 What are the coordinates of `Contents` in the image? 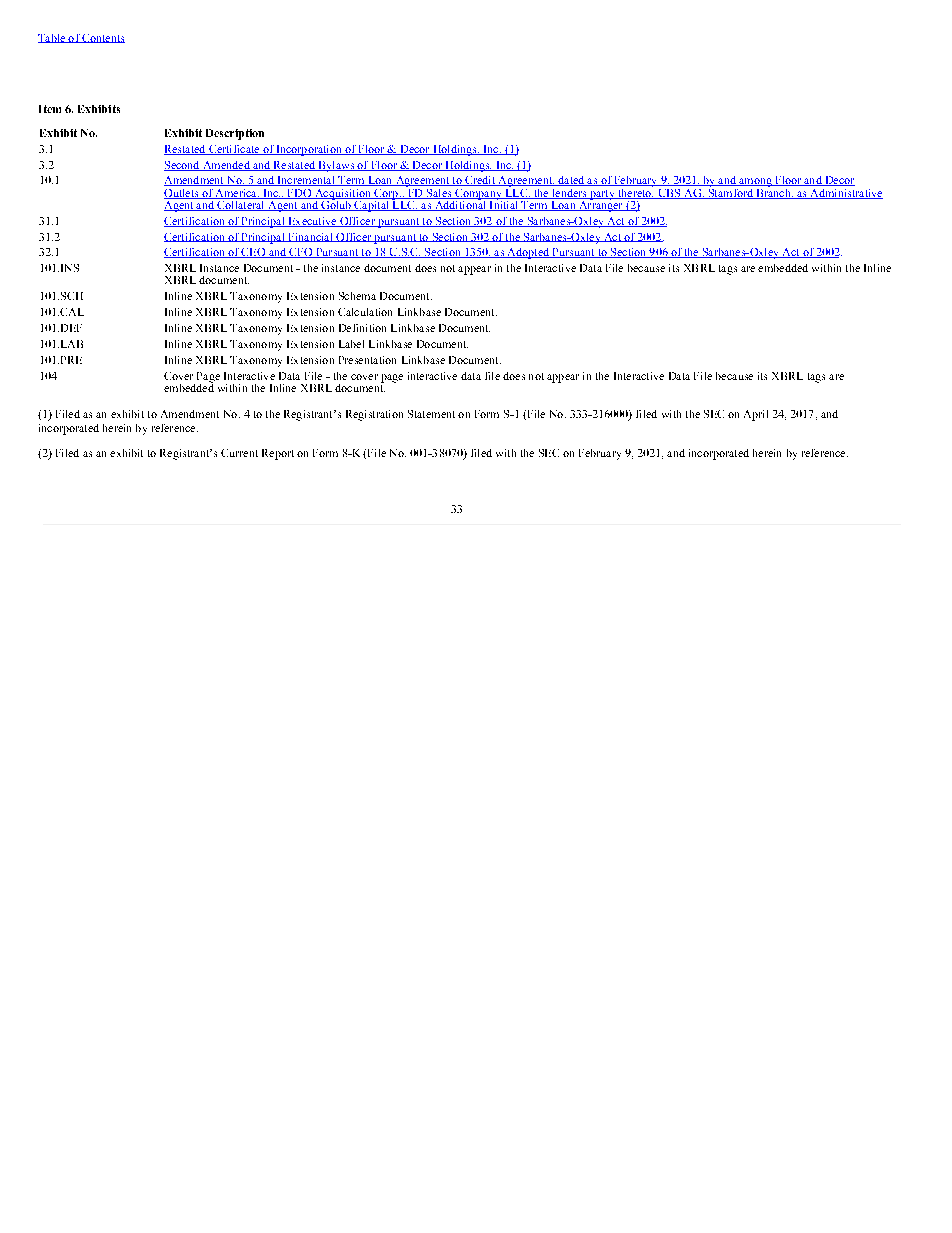 It's located at (102, 38).
